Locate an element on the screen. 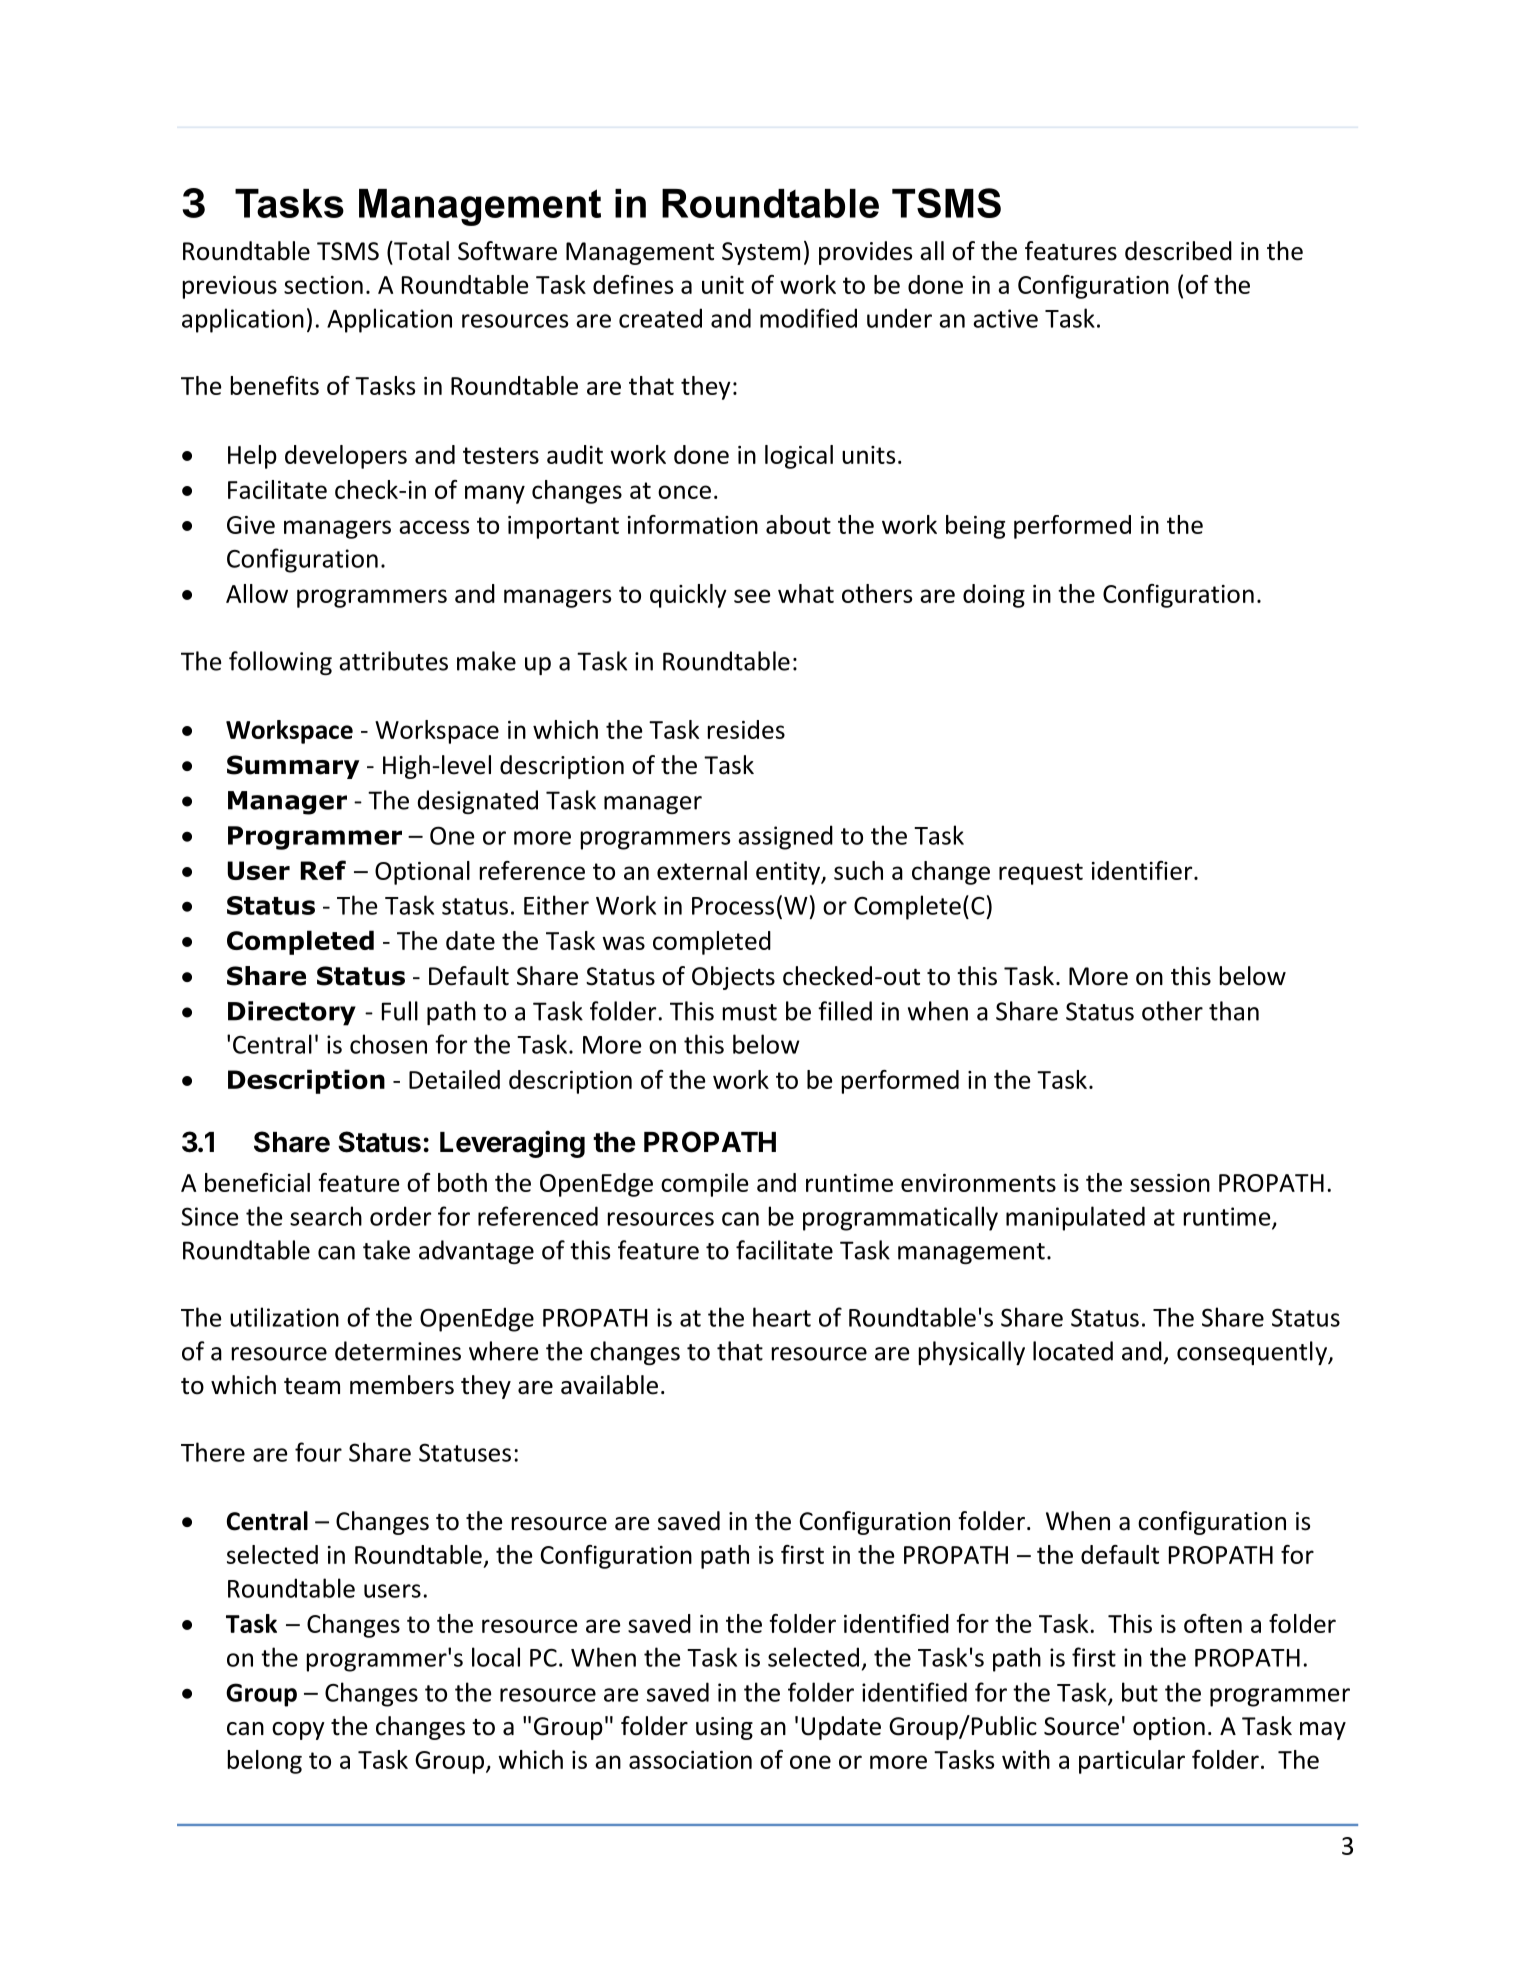  copy is located at coordinates (298, 1731).
